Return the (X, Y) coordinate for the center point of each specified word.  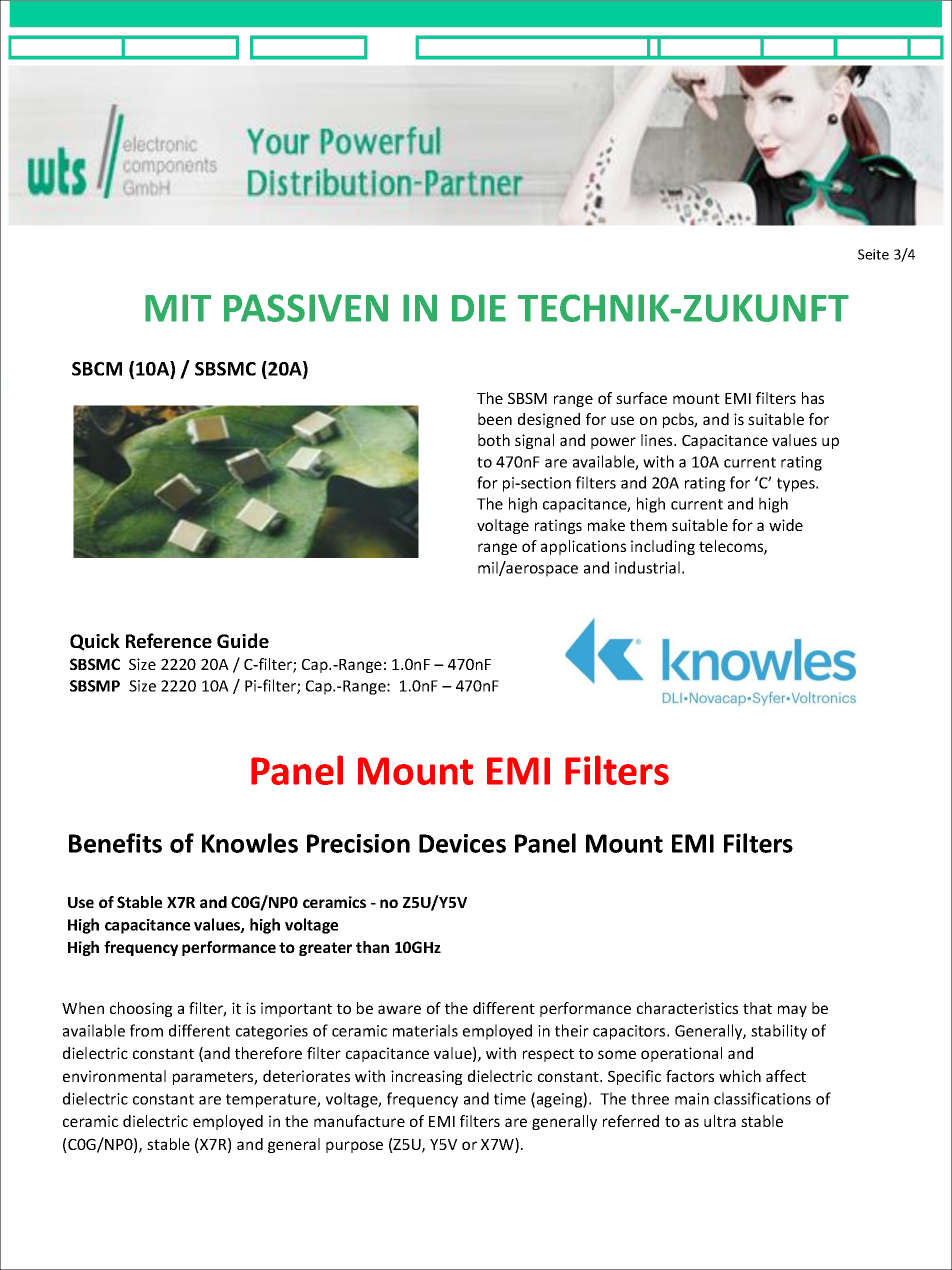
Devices (462, 843)
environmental (114, 1076)
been (495, 419)
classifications (762, 1098)
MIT (178, 308)
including (663, 547)
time (510, 1099)
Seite (873, 254)
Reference (169, 640)
